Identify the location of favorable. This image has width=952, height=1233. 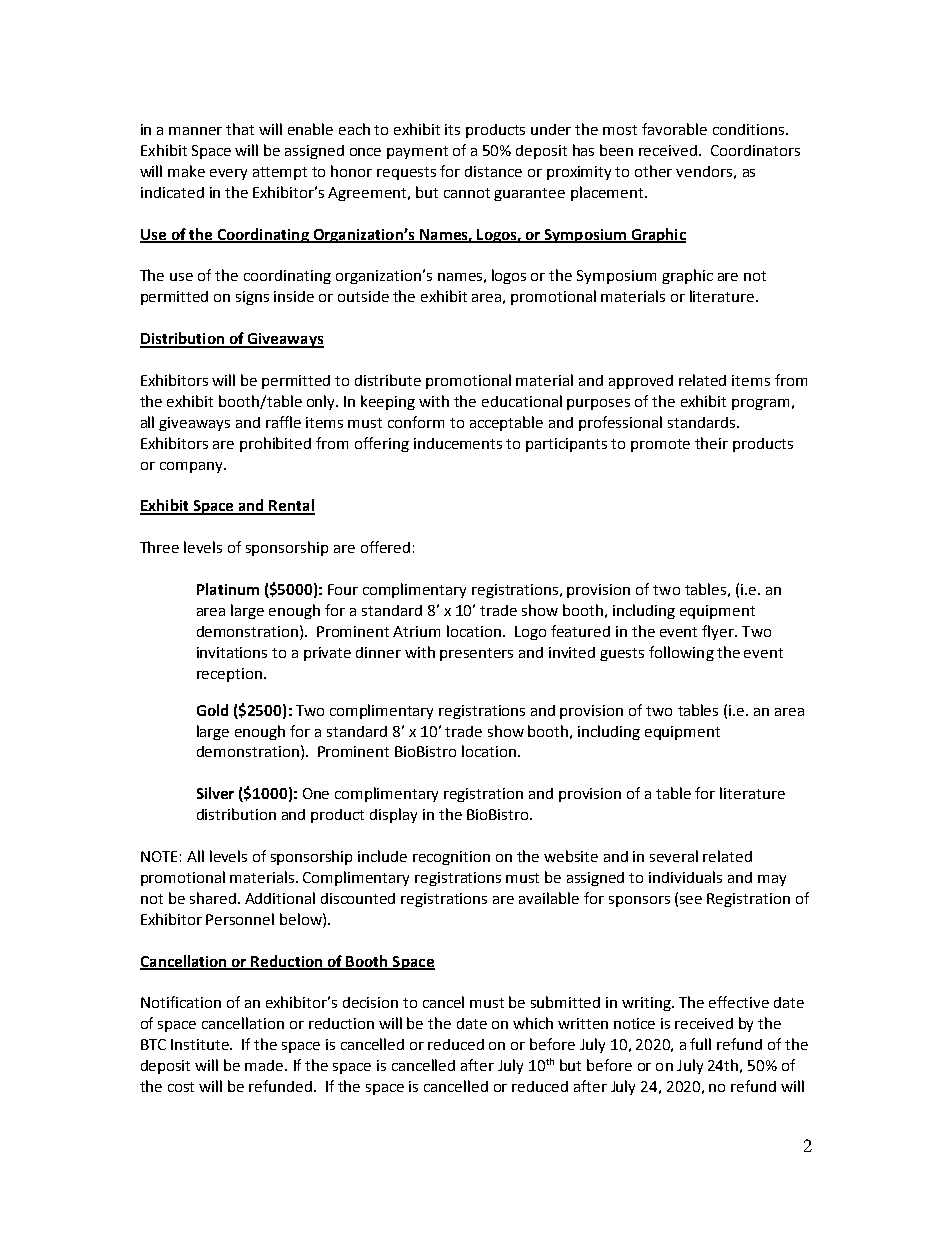
(674, 129).
